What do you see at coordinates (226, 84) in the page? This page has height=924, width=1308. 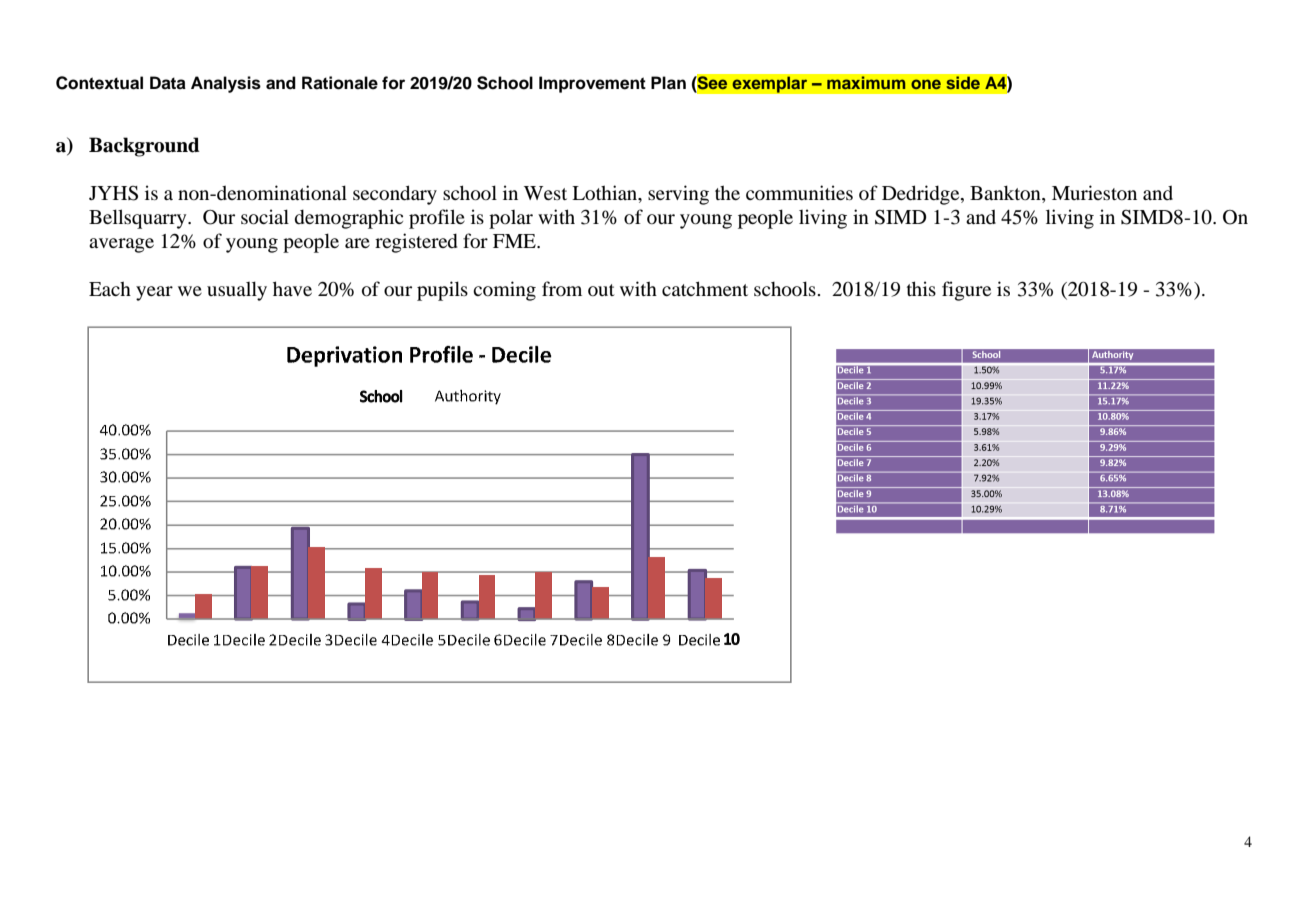 I see `Analysis` at bounding box center [226, 84].
